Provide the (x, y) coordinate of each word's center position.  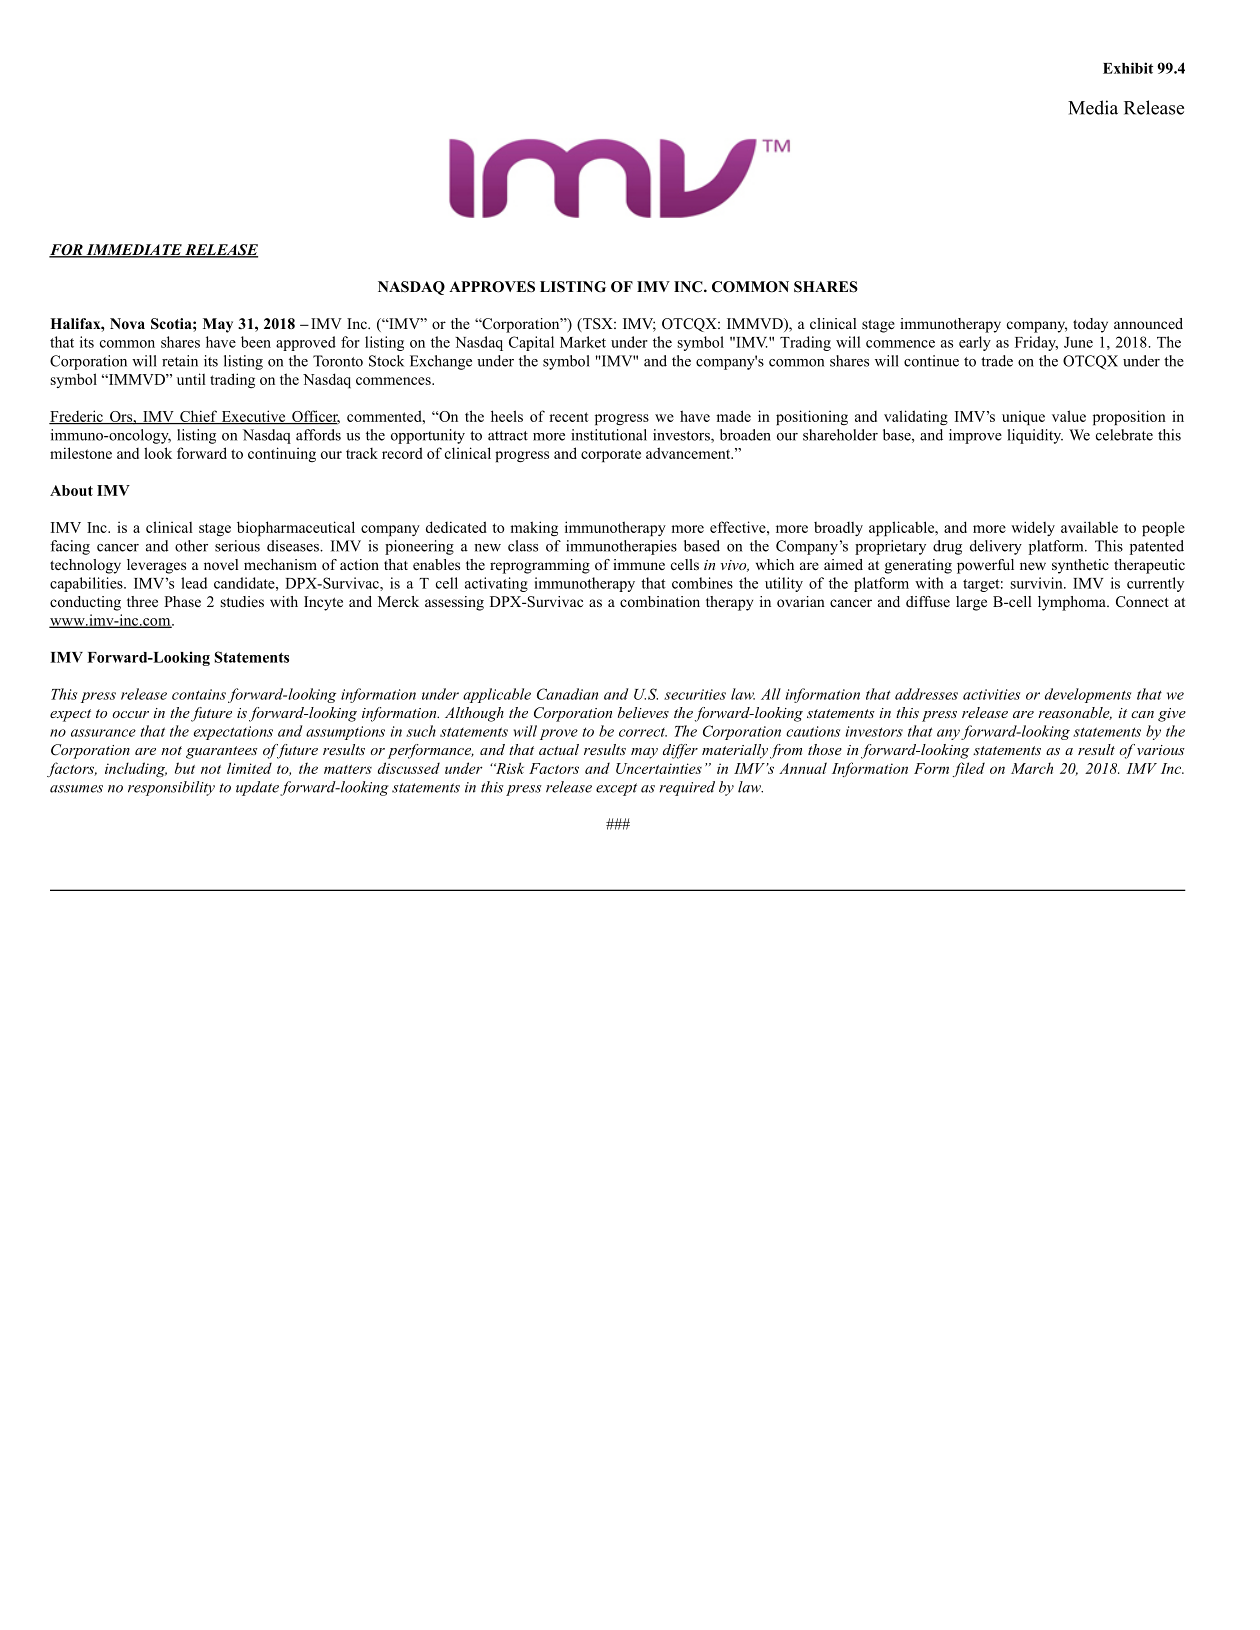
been (256, 342)
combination (660, 601)
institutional (609, 435)
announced (1148, 323)
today (1090, 325)
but (185, 768)
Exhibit (1128, 68)
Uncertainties (659, 768)
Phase (182, 601)
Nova (127, 323)
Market (583, 342)
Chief (199, 417)
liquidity (1035, 436)
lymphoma (1073, 603)
